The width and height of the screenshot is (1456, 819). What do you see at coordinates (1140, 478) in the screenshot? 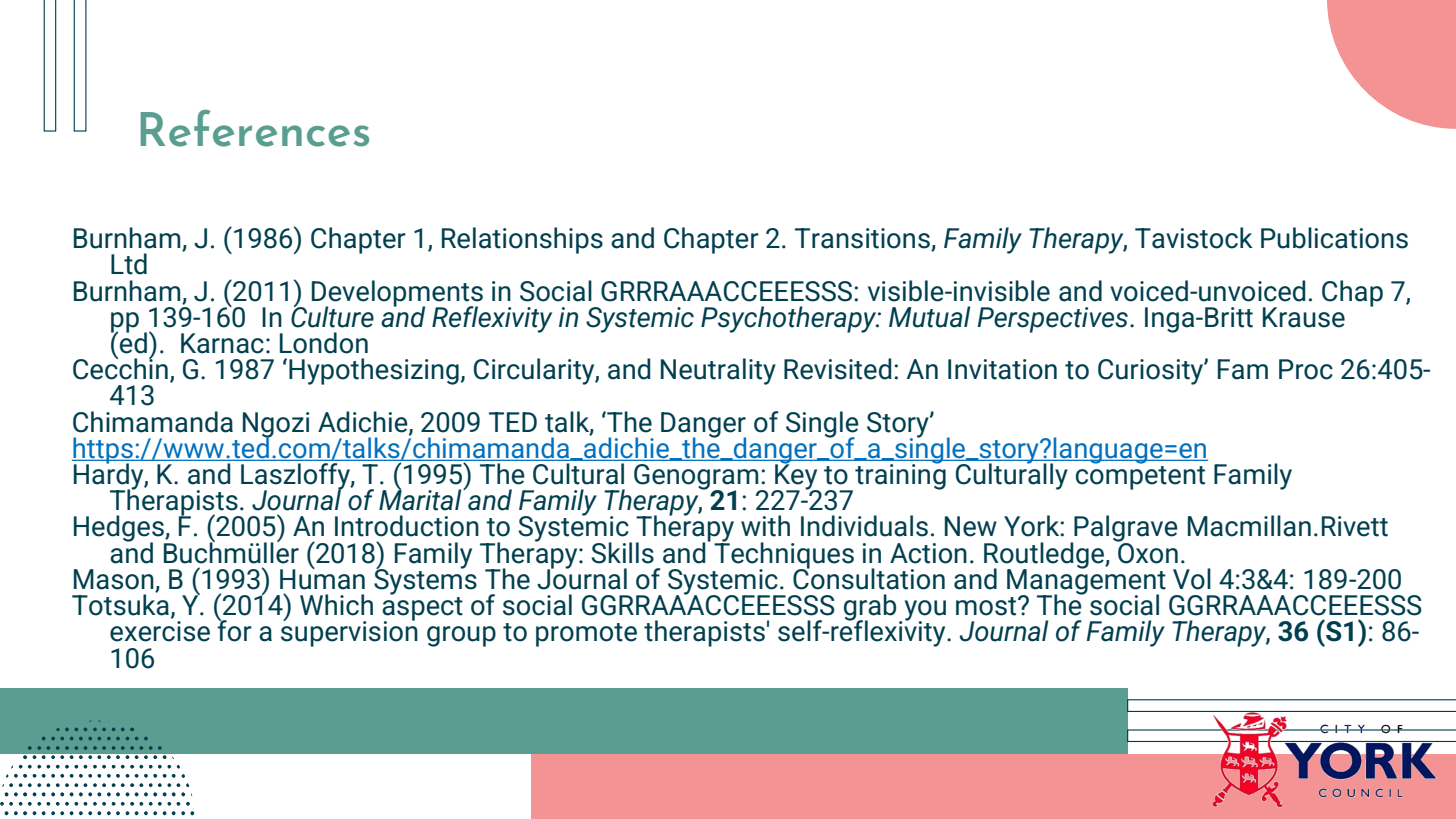
I see `competent` at bounding box center [1140, 478].
